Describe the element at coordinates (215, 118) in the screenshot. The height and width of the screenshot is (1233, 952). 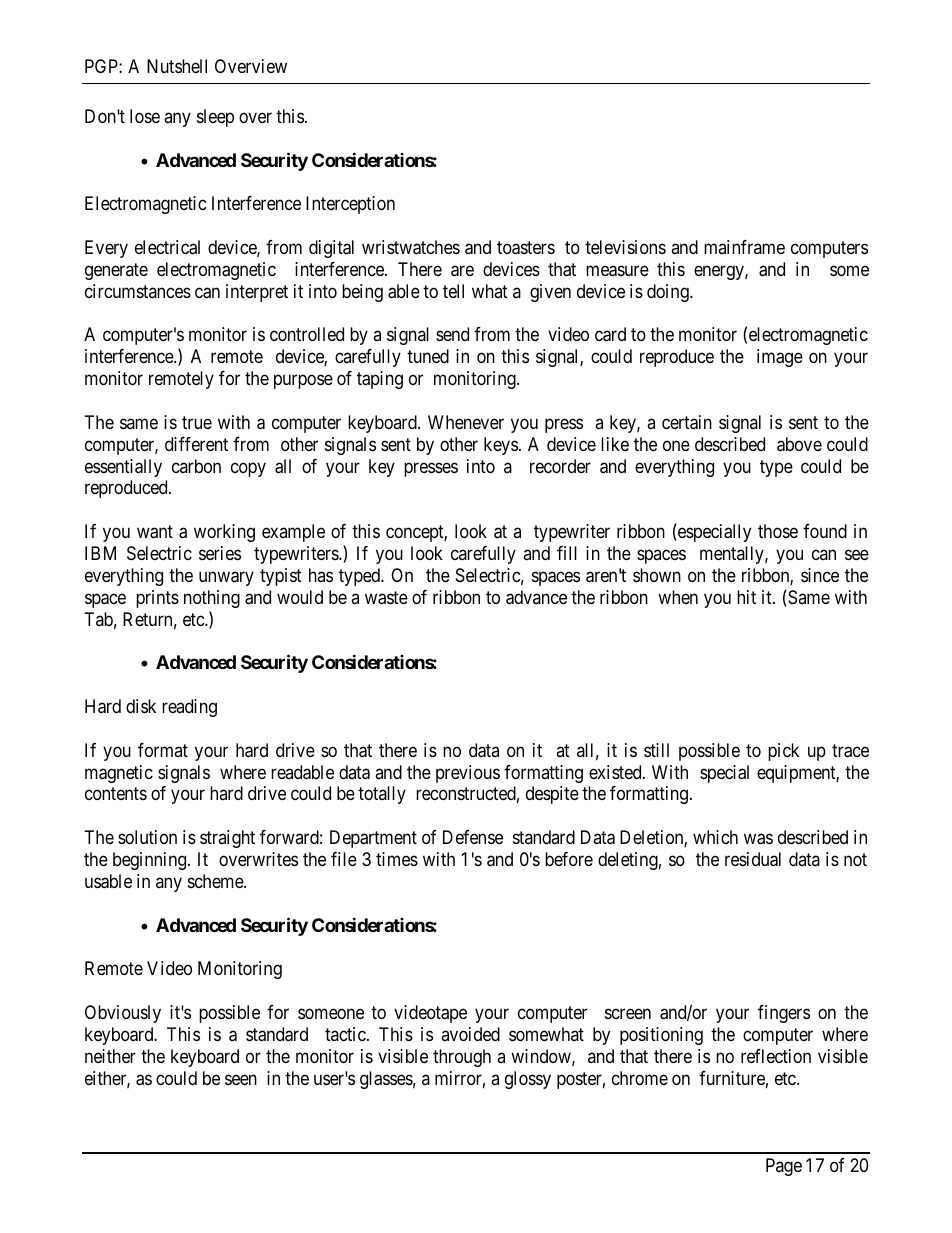
I see `sleep` at that location.
